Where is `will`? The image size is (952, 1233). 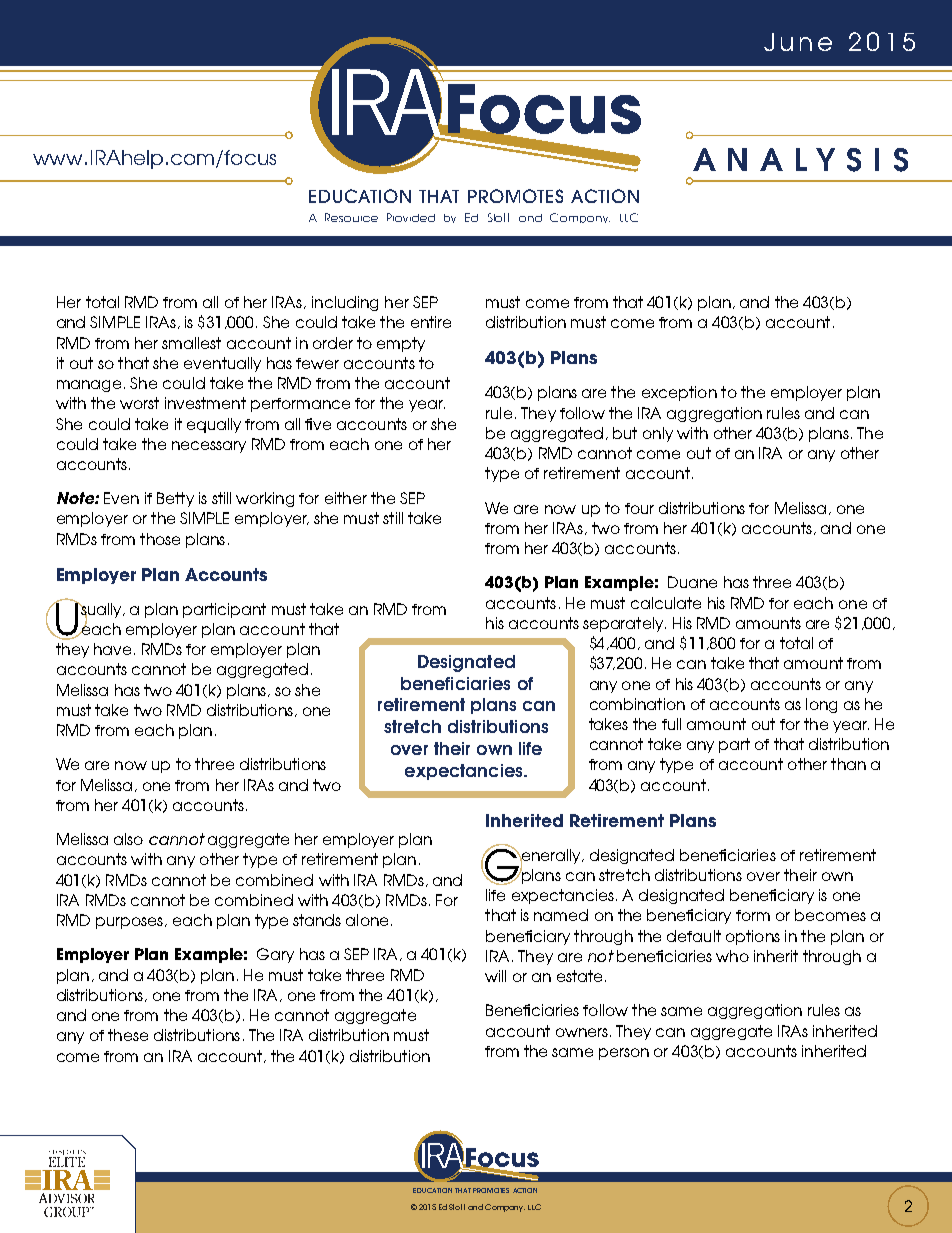
will is located at coordinates (495, 976).
